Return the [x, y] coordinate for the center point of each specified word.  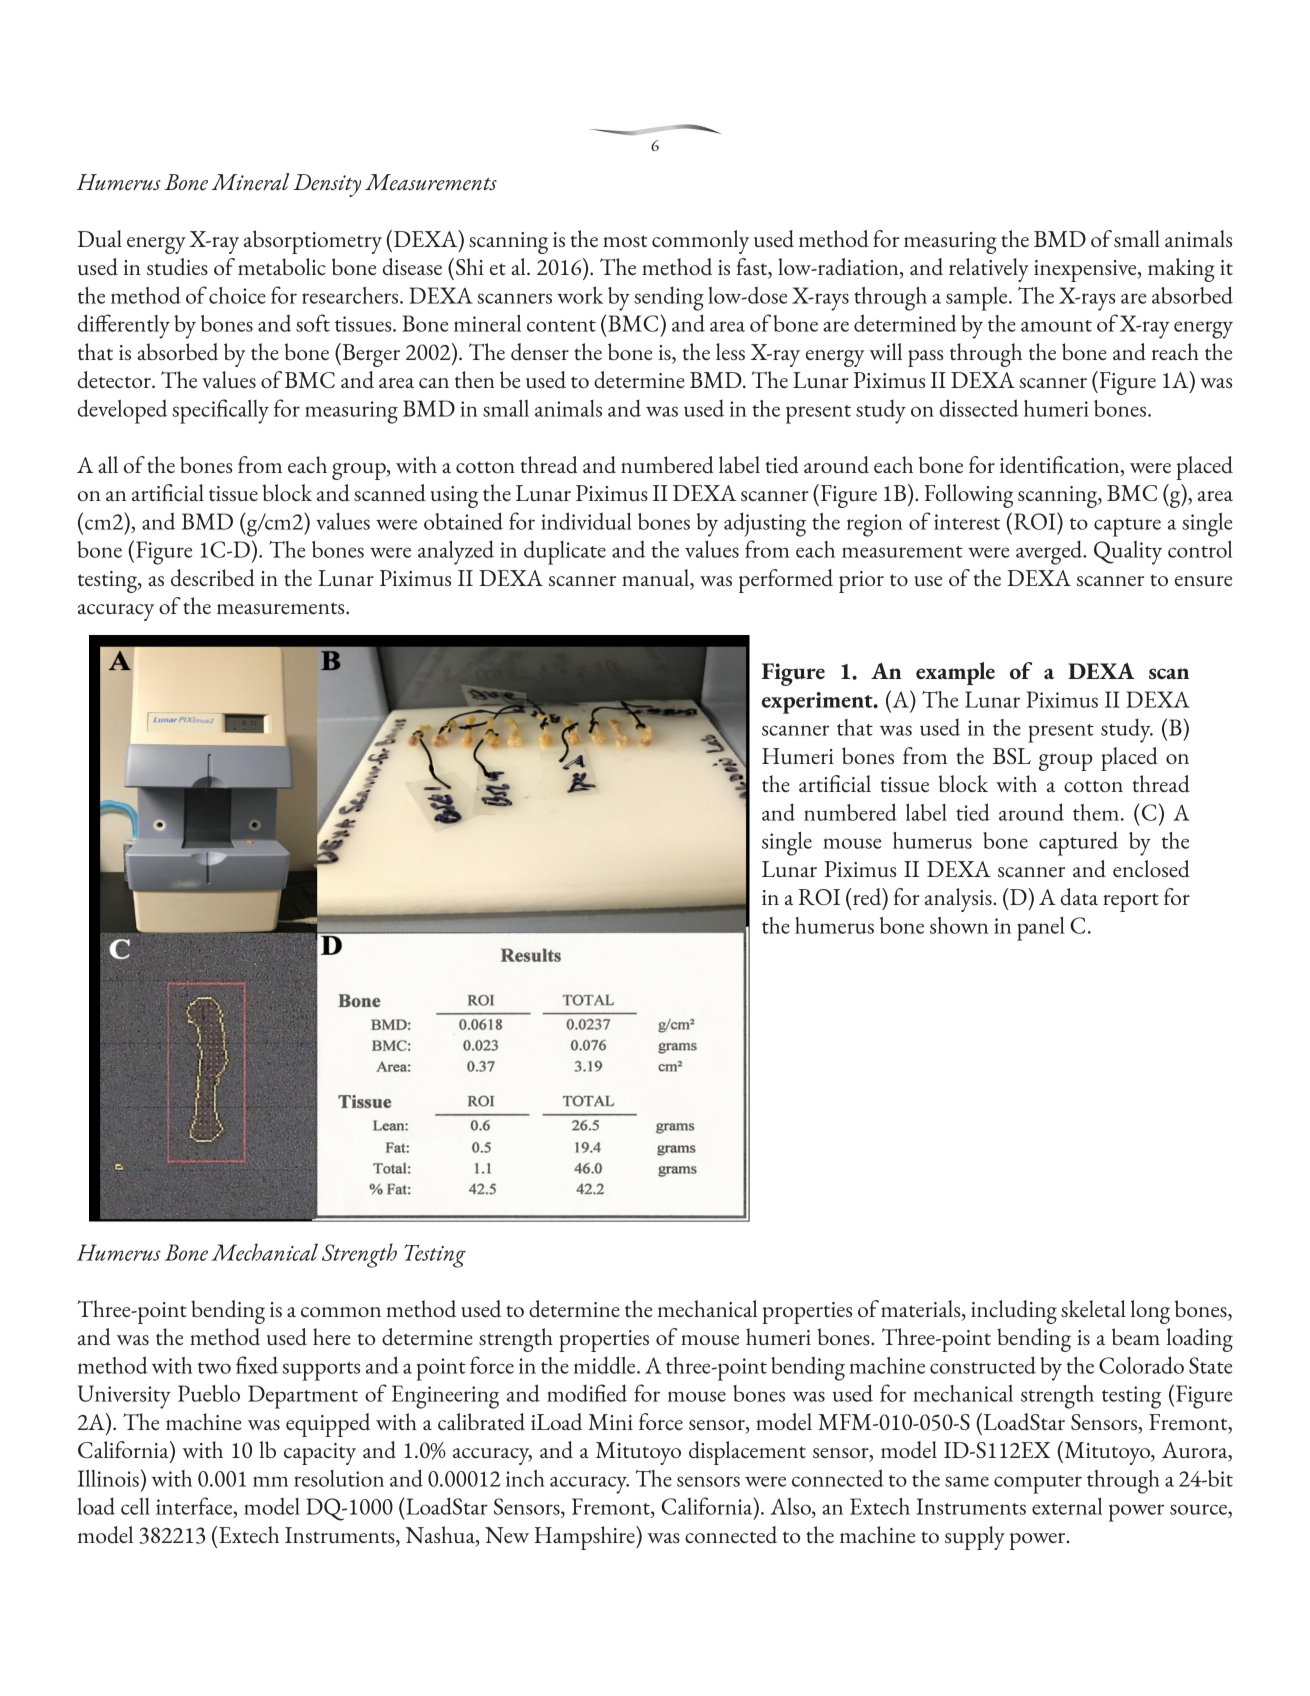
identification [1061, 466]
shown [959, 925]
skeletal [1093, 1308]
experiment [818, 703]
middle [606, 1365]
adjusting [765, 524]
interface [195, 1506]
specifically [220, 411]
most [625, 241]
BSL [1012, 756]
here [332, 1336]
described [213, 578]
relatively [989, 270]
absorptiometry [313, 242]
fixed [257, 1365]
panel [1041, 929]
